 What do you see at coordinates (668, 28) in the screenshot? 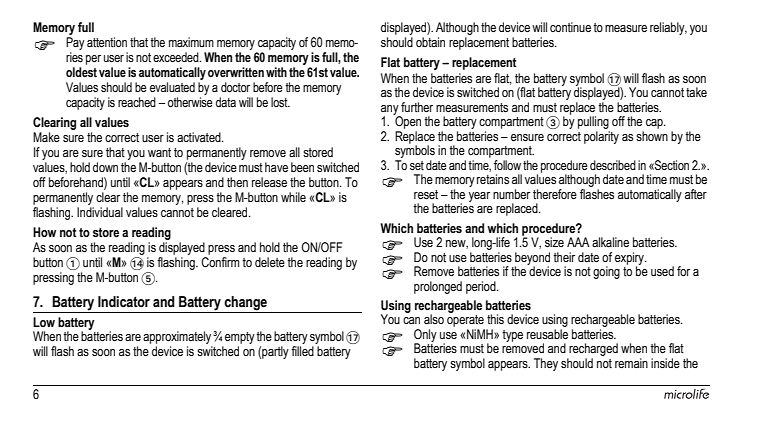
I see `reliably` at bounding box center [668, 28].
